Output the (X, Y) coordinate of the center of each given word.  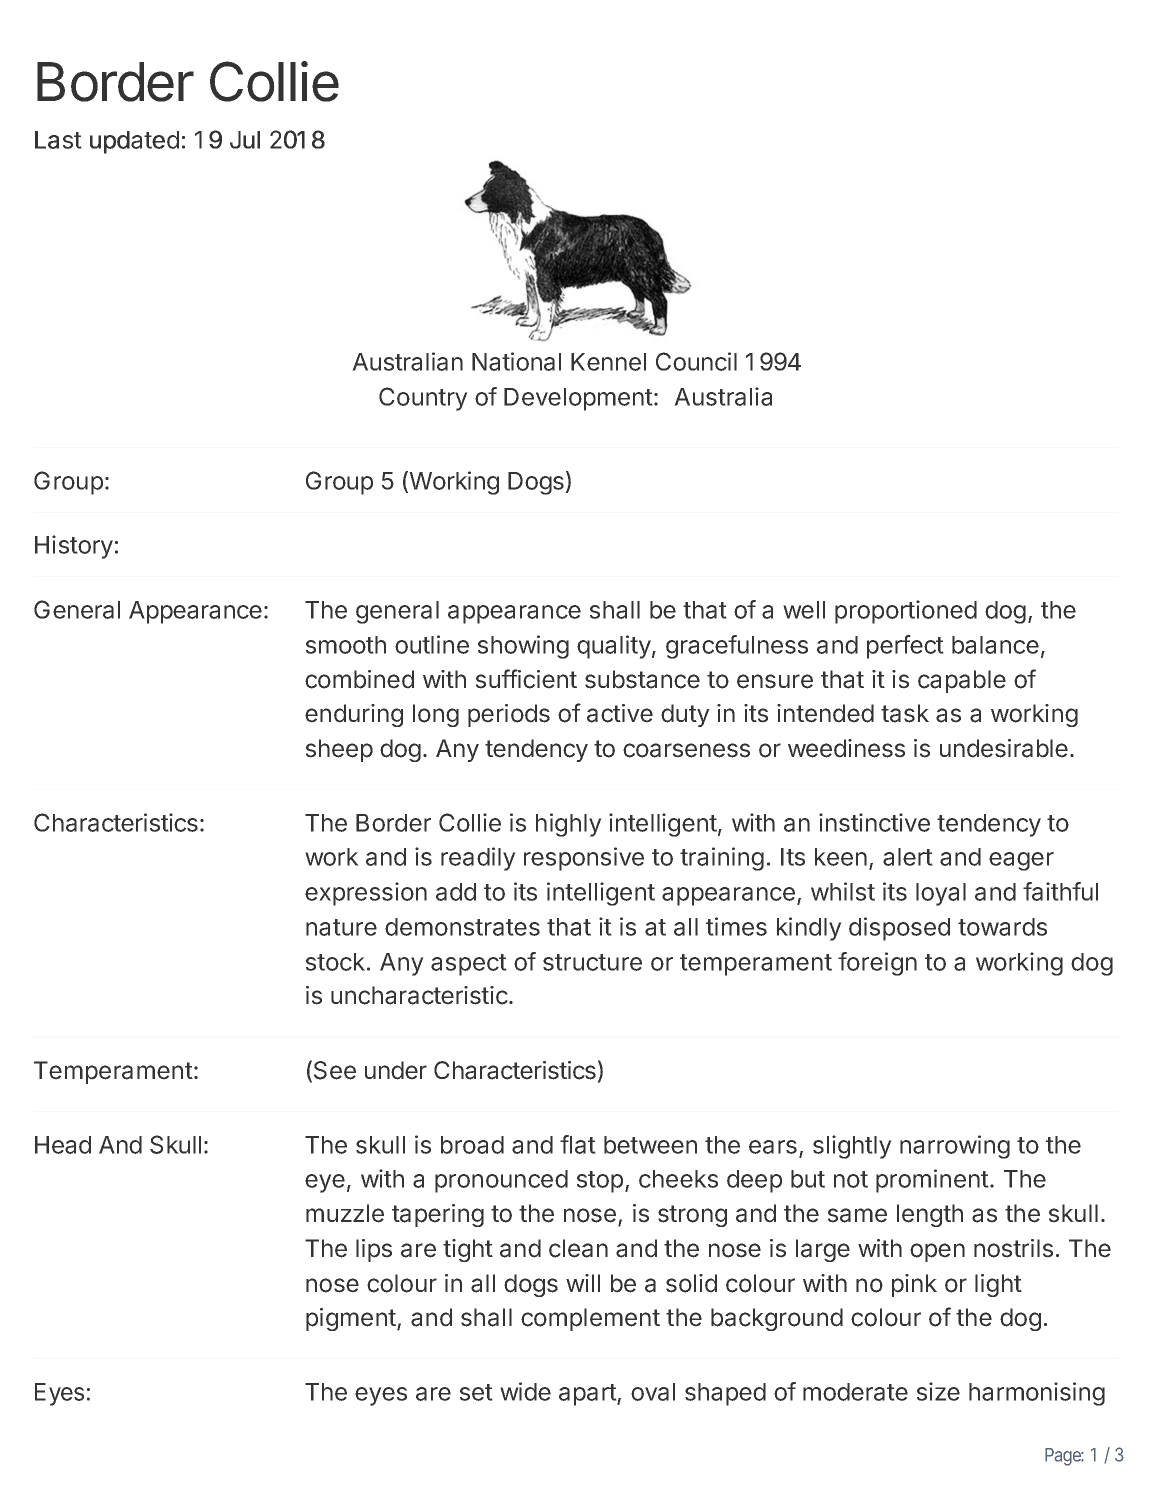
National (516, 361)
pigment (351, 1319)
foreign (877, 964)
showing (523, 647)
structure (592, 962)
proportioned (906, 612)
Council (696, 361)
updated (134, 142)
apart (588, 1395)
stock (335, 962)
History (74, 547)
